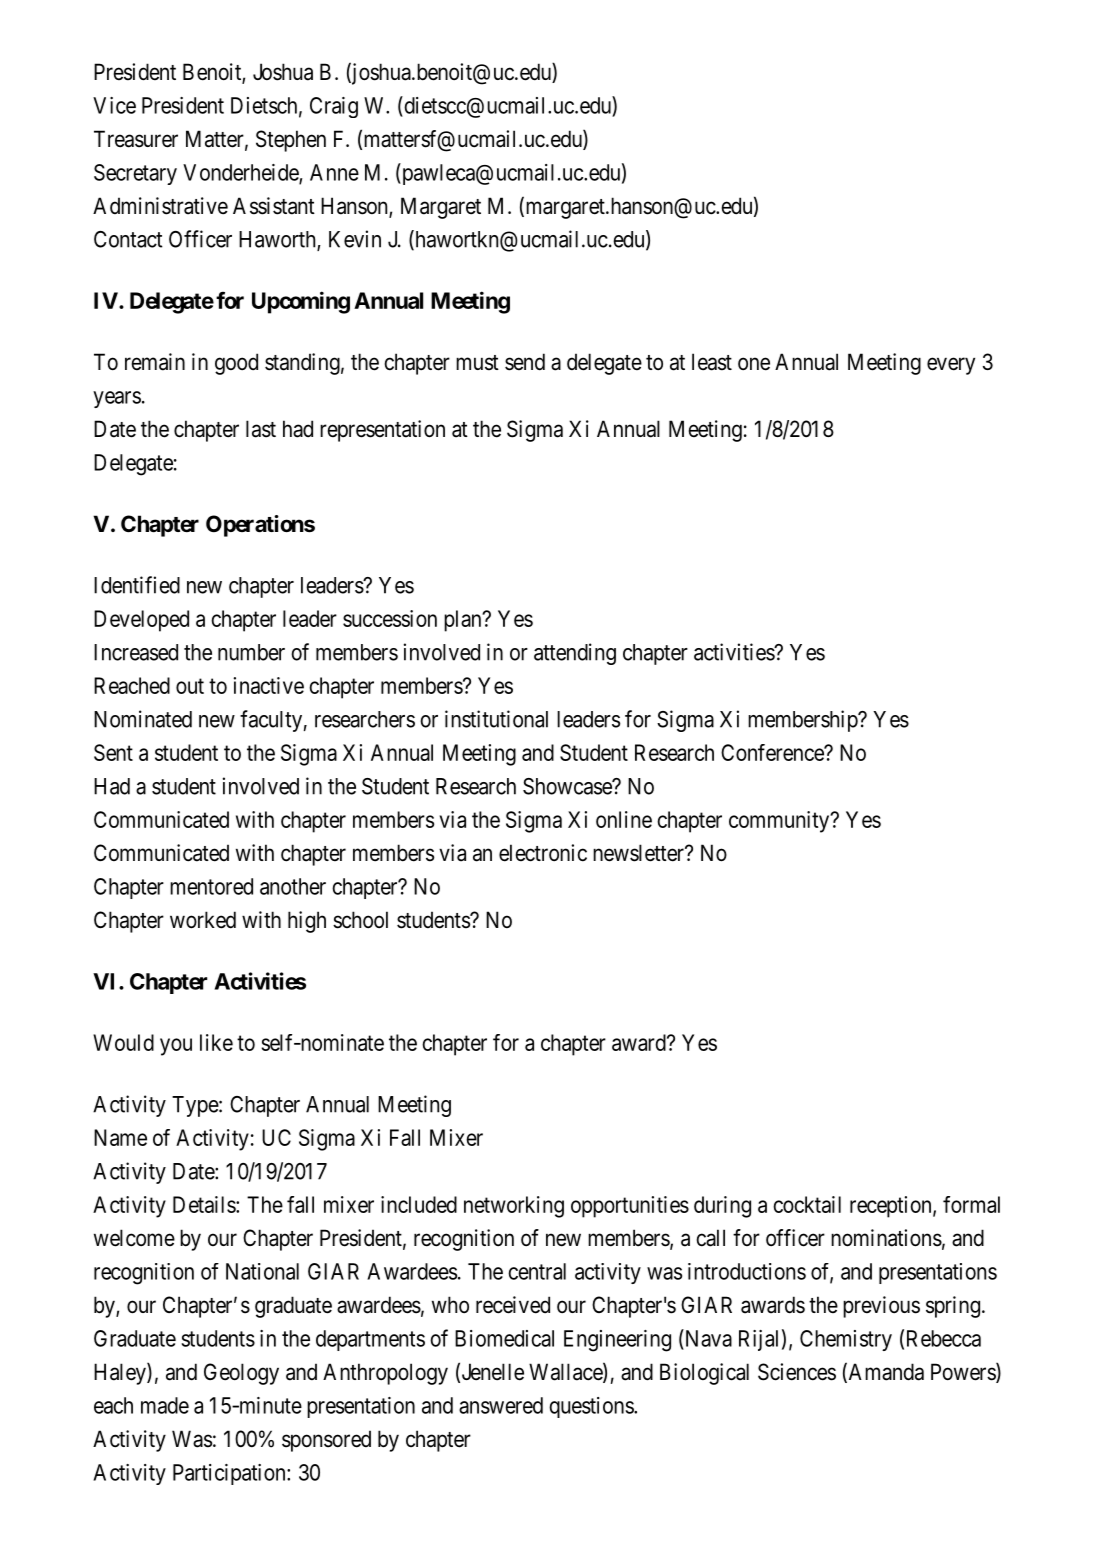  What do you see at coordinates (951, 366) in the screenshot?
I see `every` at bounding box center [951, 366].
